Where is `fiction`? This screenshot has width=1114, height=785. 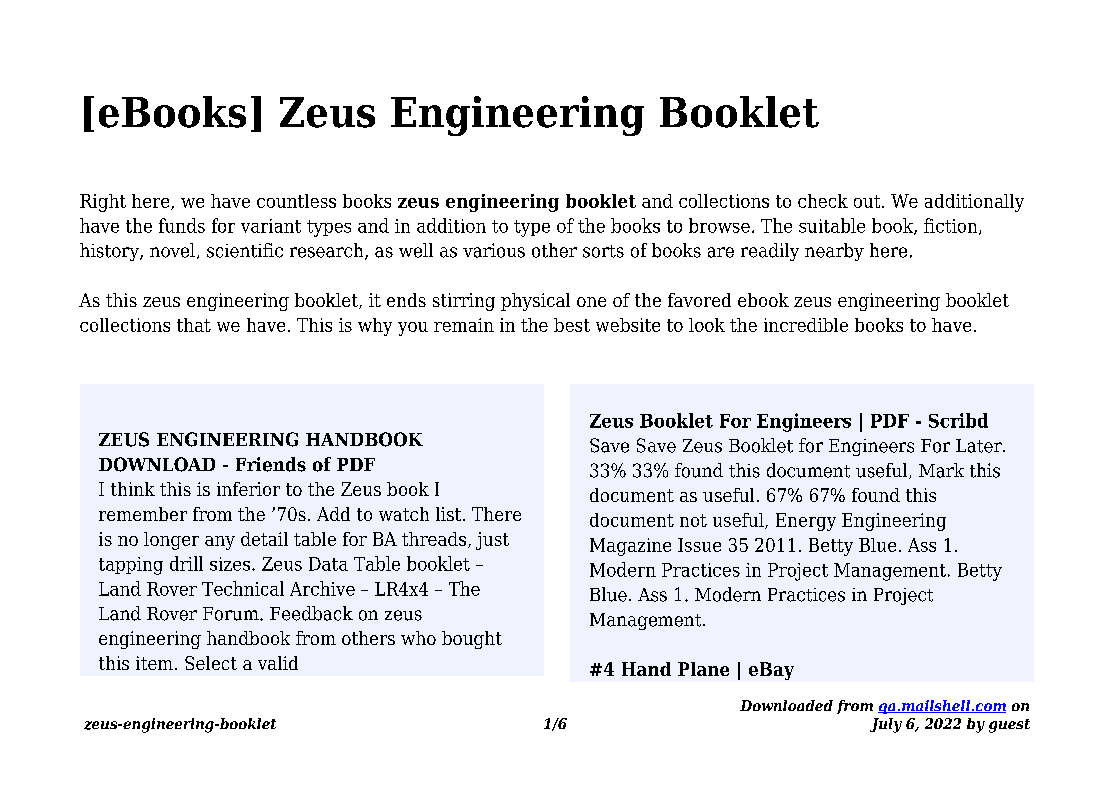 fiction is located at coordinates (952, 226).
